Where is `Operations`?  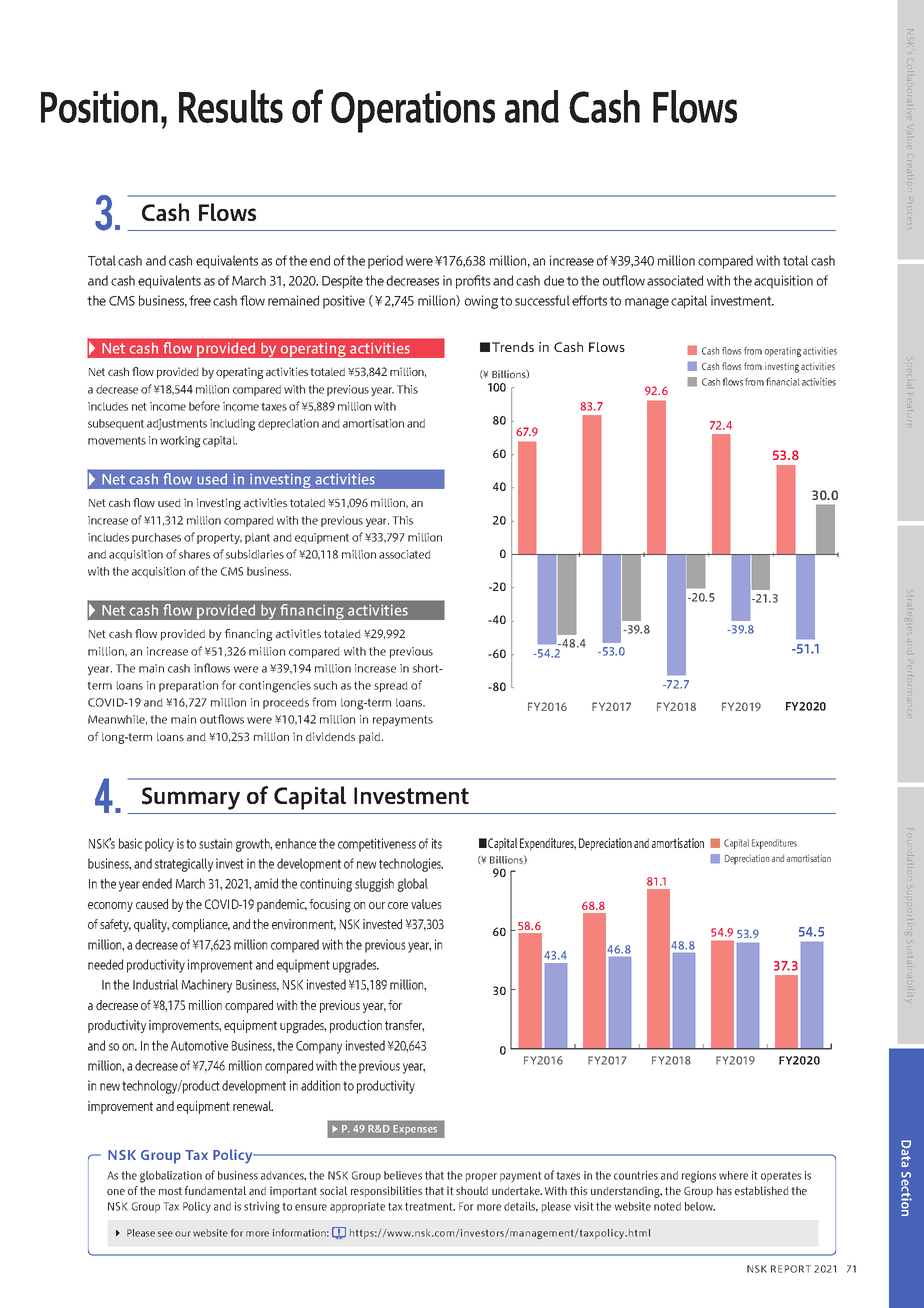 Operations is located at coordinates (413, 112).
